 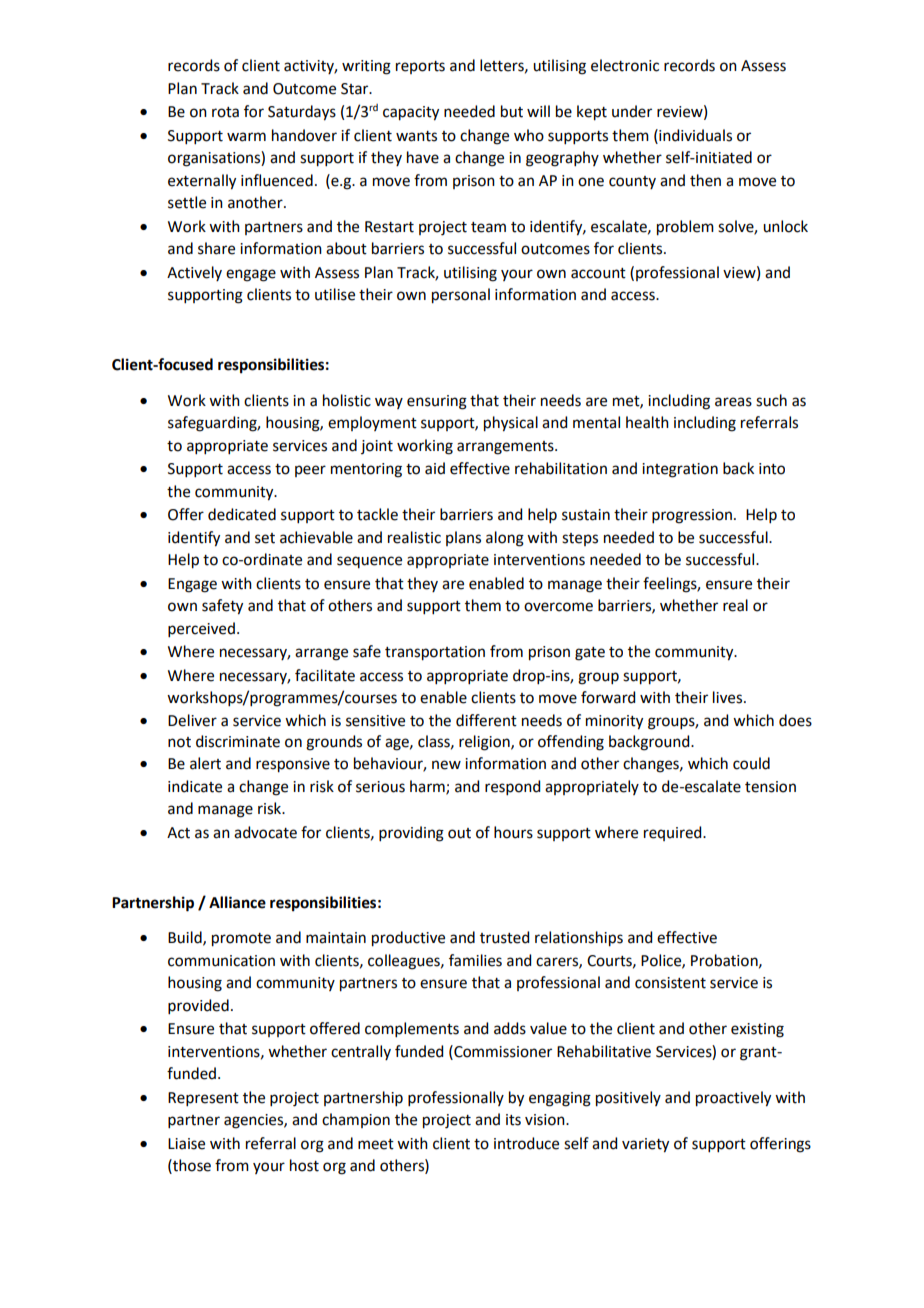 What do you see at coordinates (293, 765) in the screenshot?
I see `responsive` at bounding box center [293, 765].
